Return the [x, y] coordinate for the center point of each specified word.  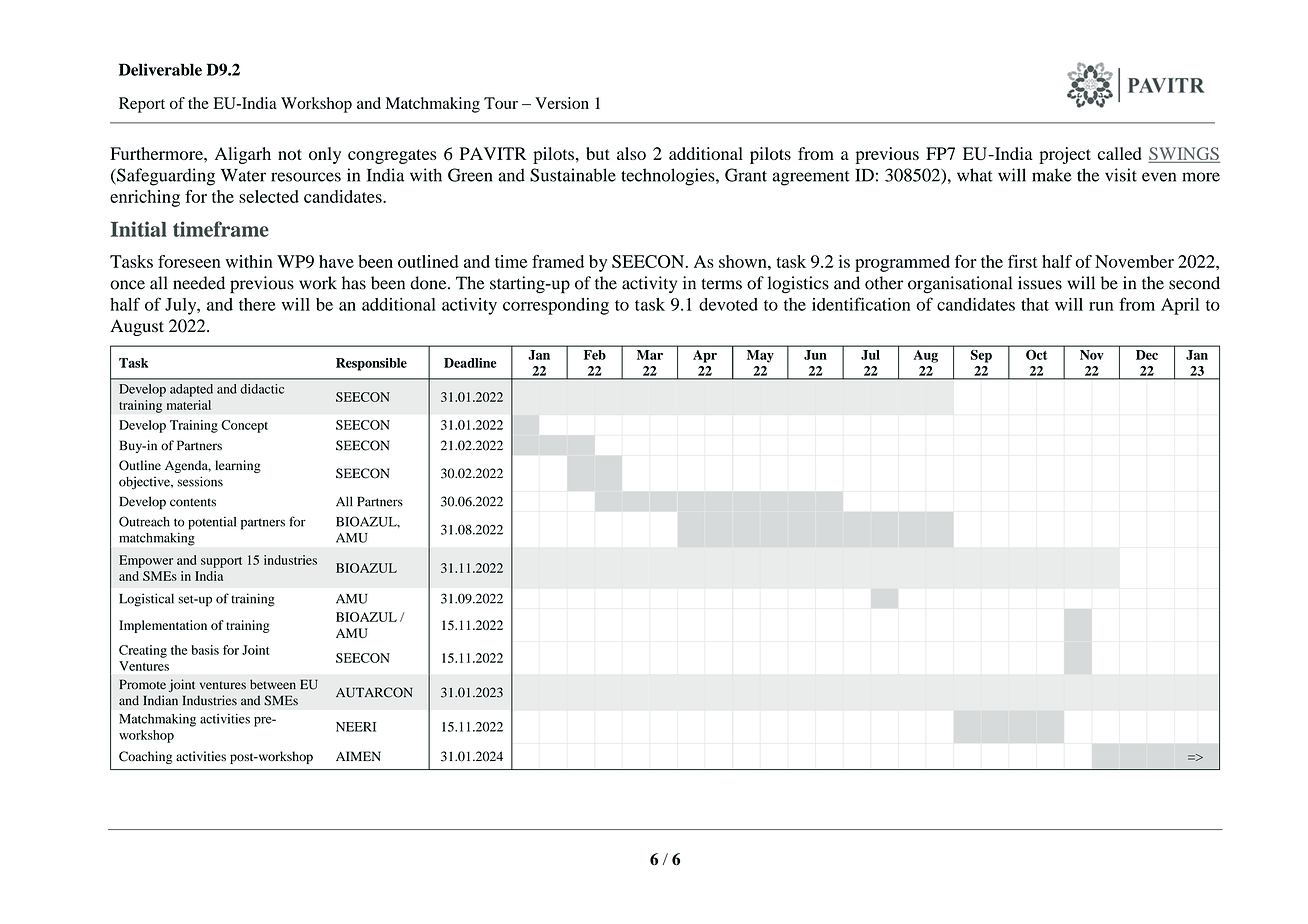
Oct [1036, 355]
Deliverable [160, 69]
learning [238, 466]
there [257, 304]
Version [562, 103]
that [1035, 304]
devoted [728, 304]
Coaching [145, 757]
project [1065, 155]
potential [212, 523]
